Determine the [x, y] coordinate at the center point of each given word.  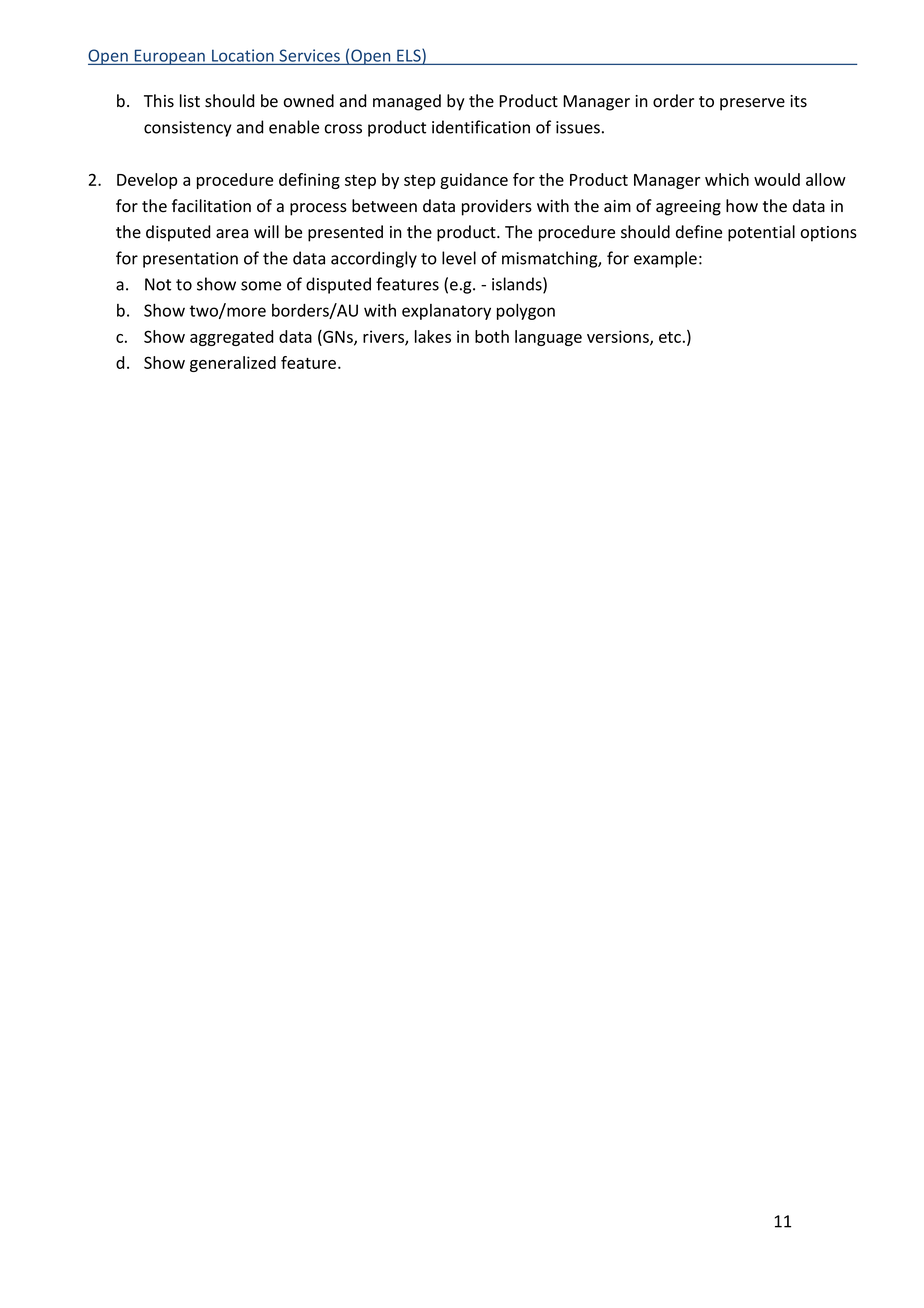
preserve [752, 104]
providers [497, 207]
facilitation [211, 206]
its [798, 101]
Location [243, 55]
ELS [410, 56]
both [492, 336]
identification [481, 127]
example [665, 259]
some [261, 286]
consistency [188, 129]
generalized [233, 364]
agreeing [688, 208]
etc [670, 337]
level [459, 258]
